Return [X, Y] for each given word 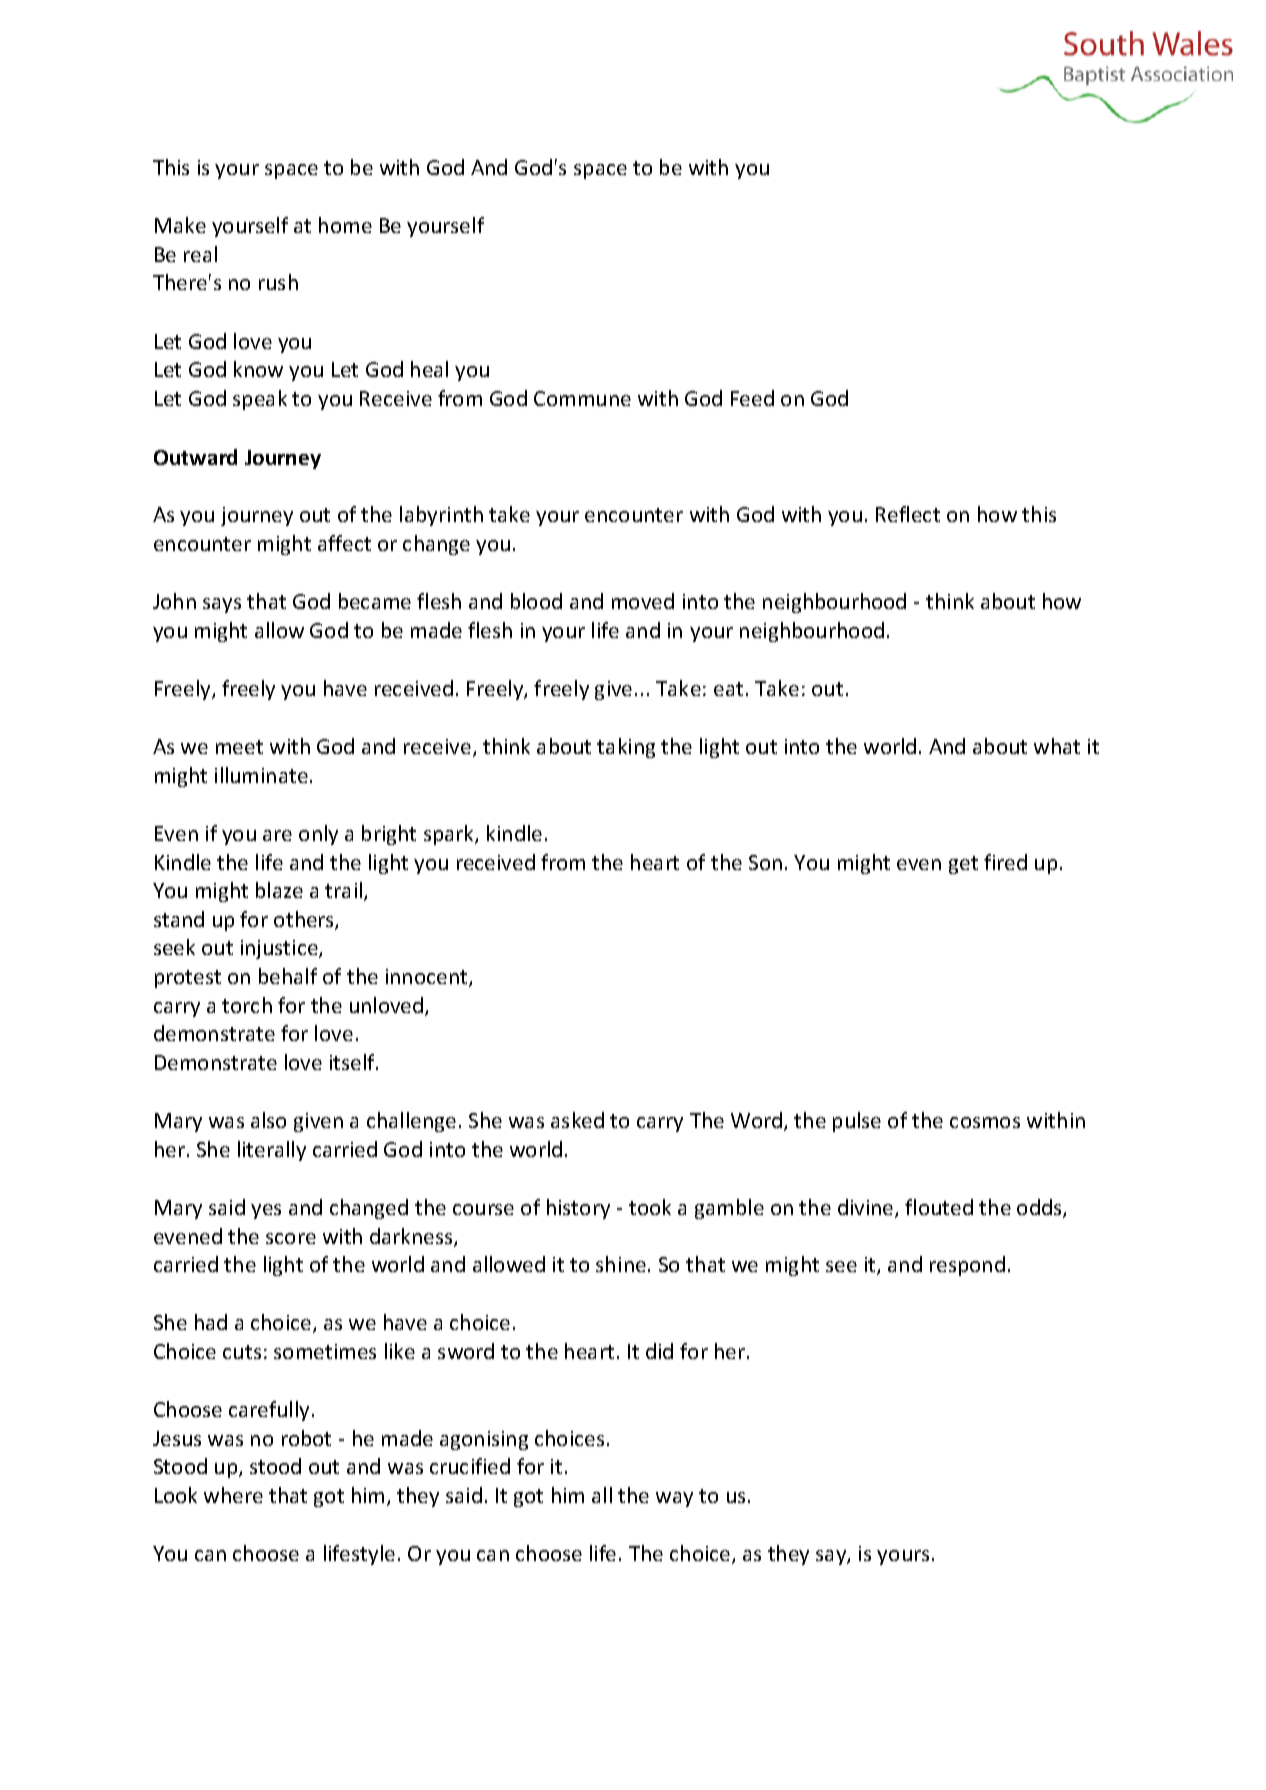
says [222, 605]
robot [306, 1438]
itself [354, 1062]
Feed [752, 398]
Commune [582, 398]
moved [643, 601]
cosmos [985, 1122]
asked [577, 1120]
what [1057, 746]
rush [278, 282]
